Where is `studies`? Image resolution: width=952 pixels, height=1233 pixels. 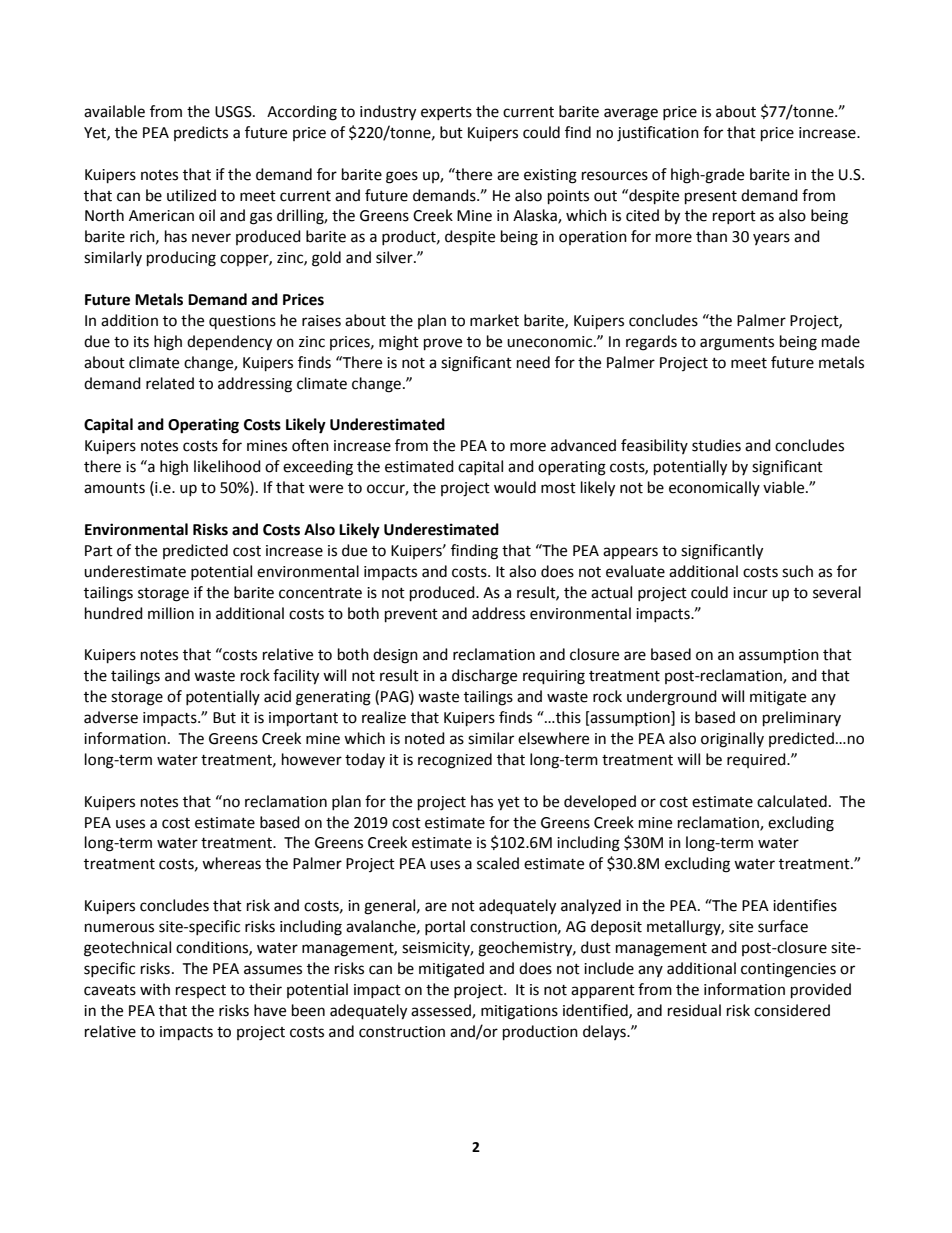 studies is located at coordinates (716, 445).
